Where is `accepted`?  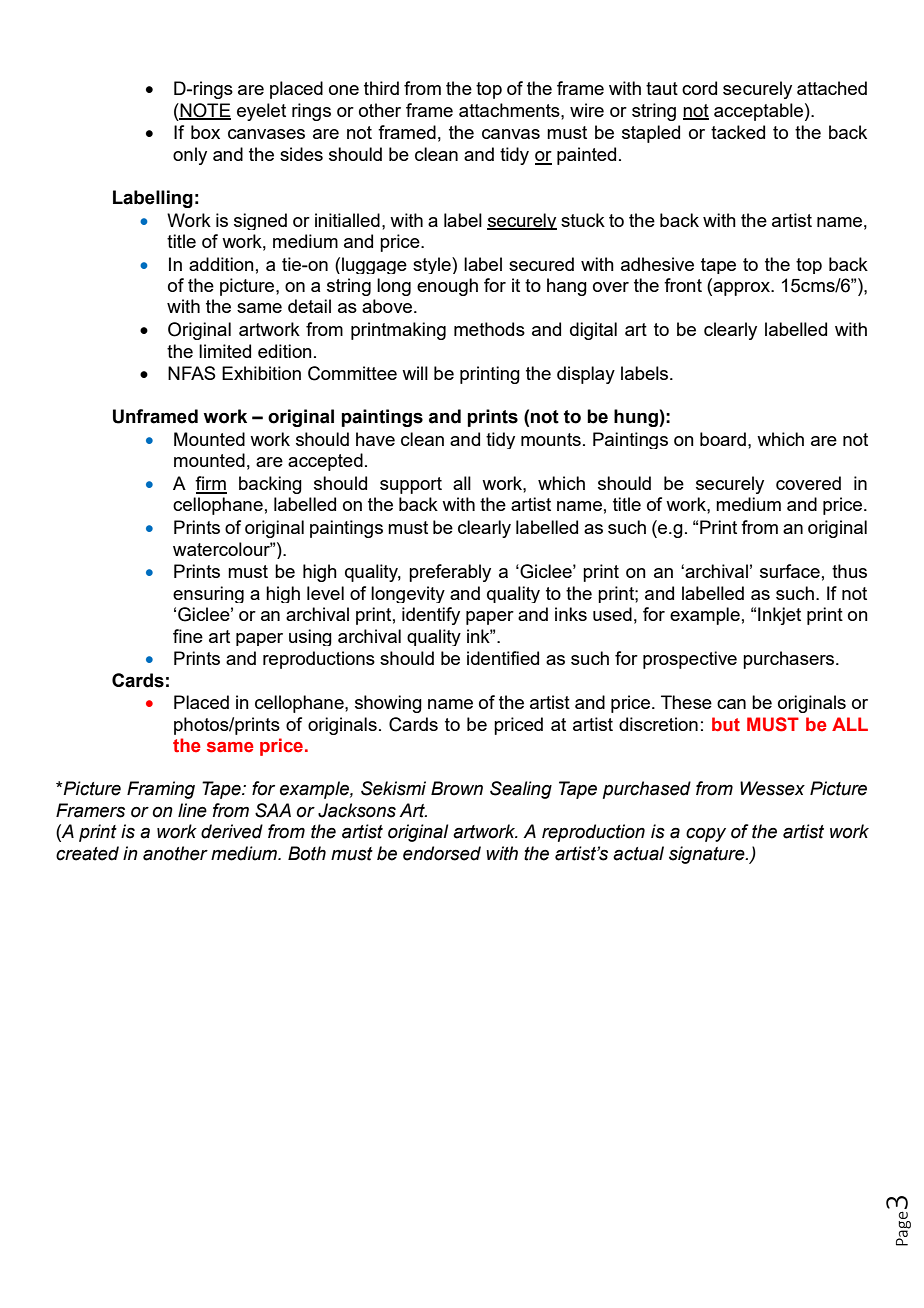
accepted is located at coordinates (325, 462).
